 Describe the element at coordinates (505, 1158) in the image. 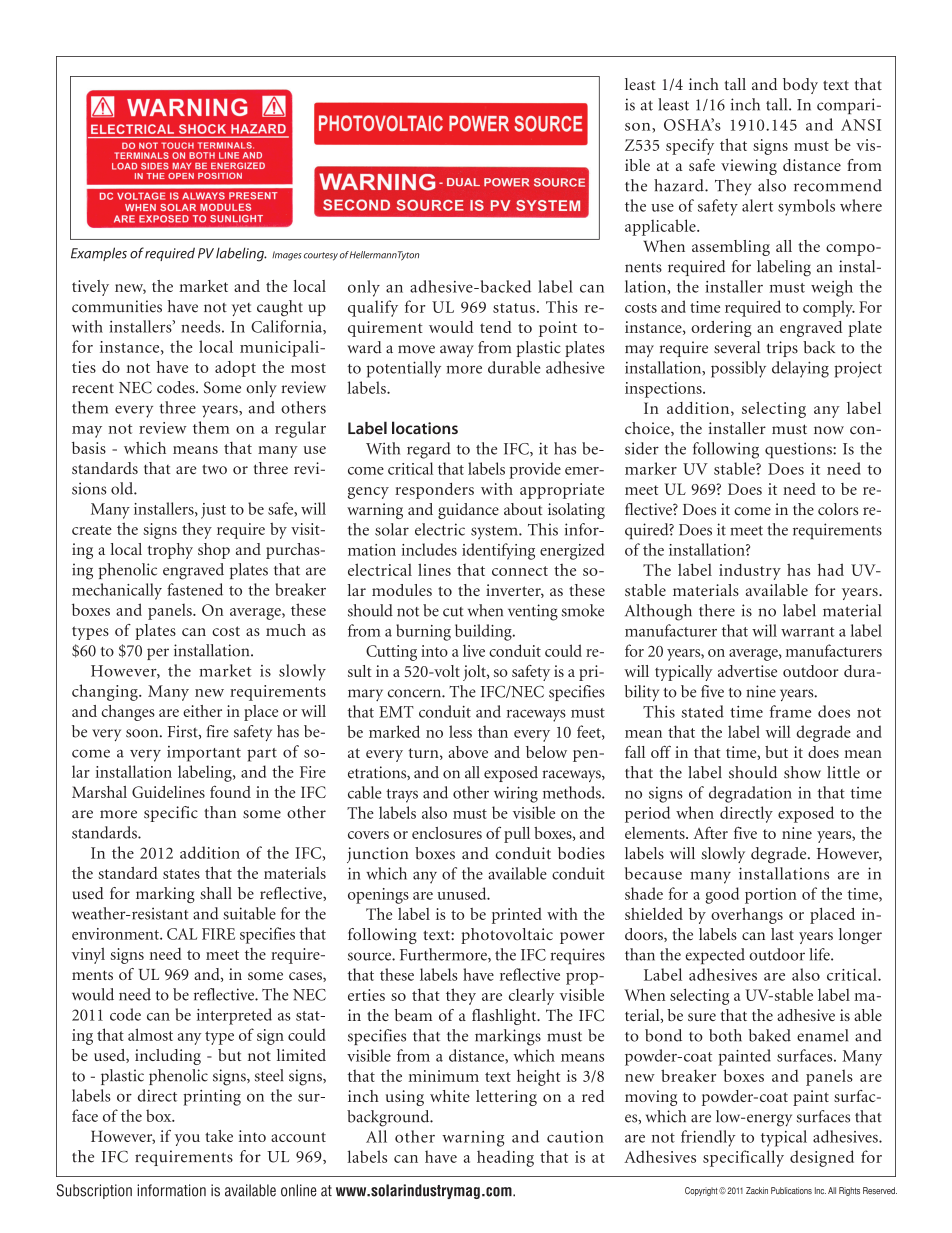

I see `heading` at that location.
